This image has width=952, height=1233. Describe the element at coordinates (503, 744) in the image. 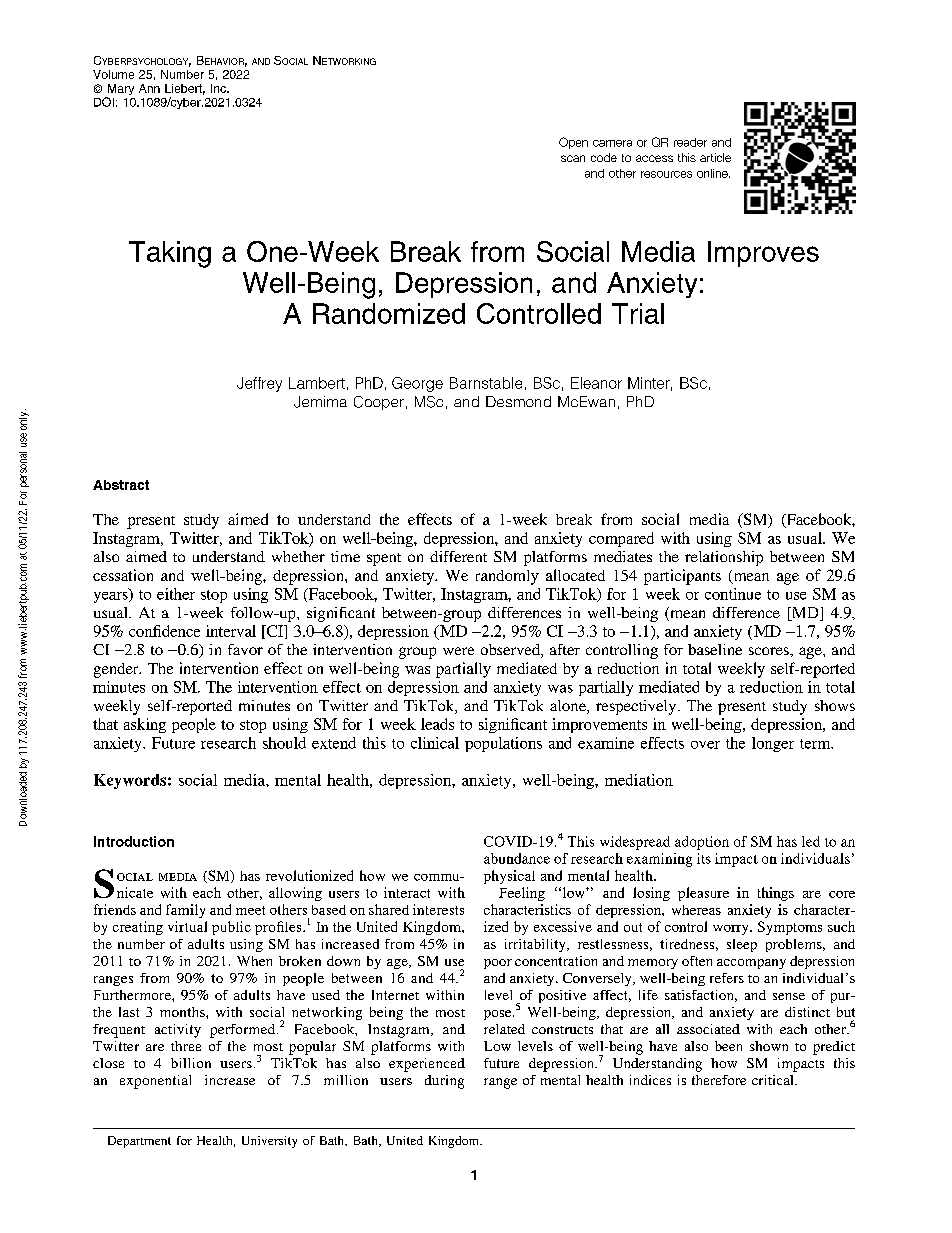

I see `populations` at that location.
